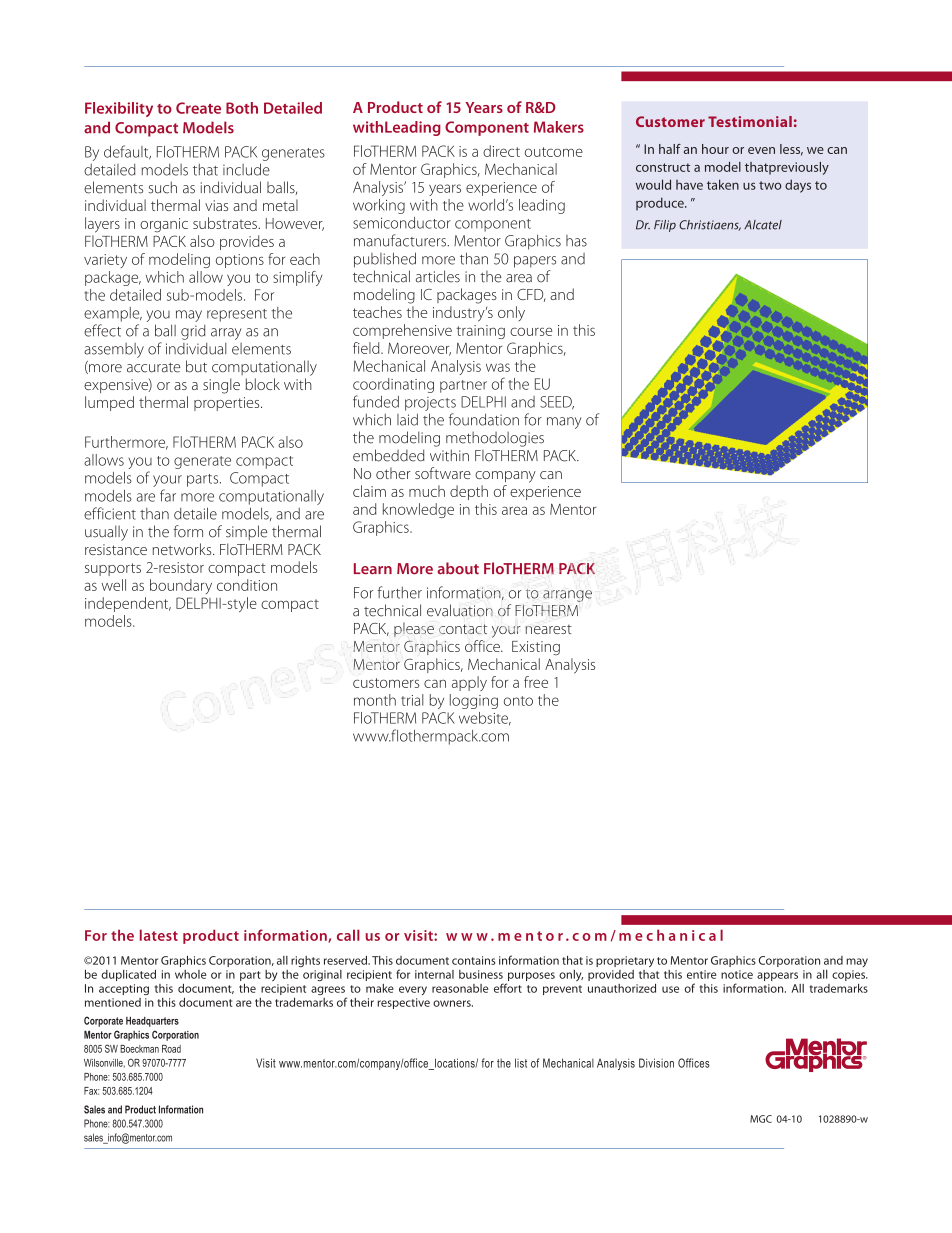 The image size is (952, 1233). I want to click on many, so click(564, 423).
